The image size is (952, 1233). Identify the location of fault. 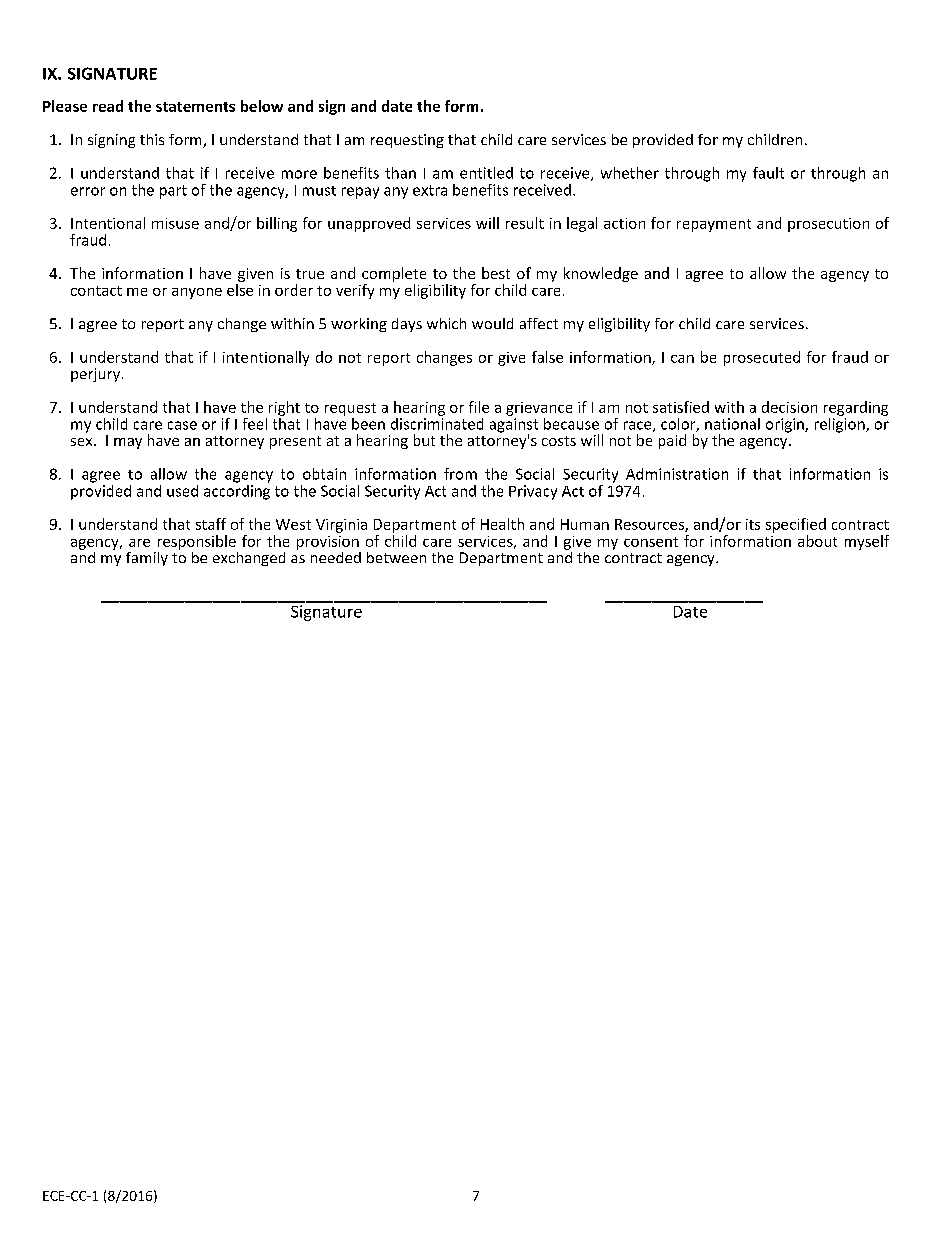
(768, 173).
